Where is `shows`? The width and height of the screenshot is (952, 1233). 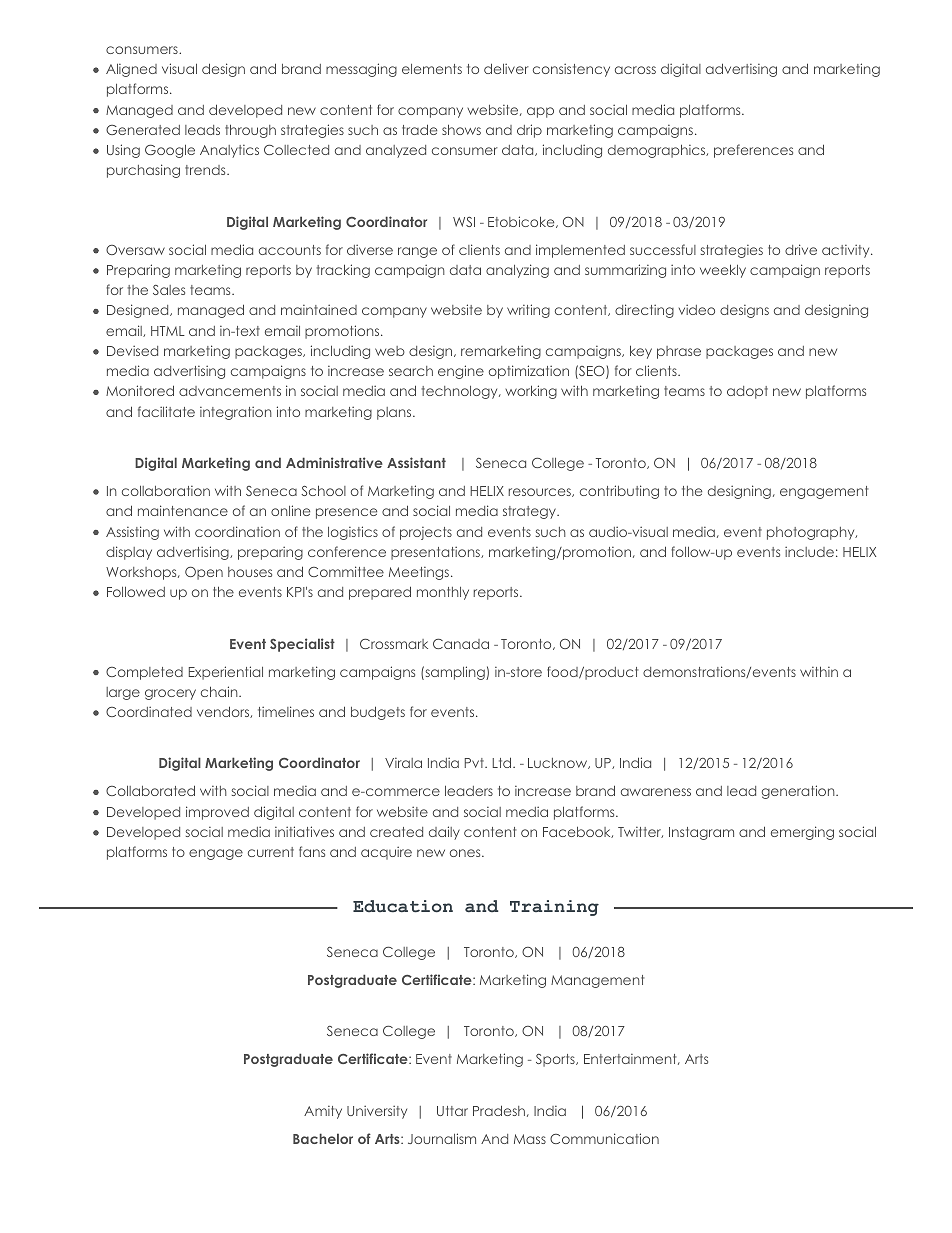
shows is located at coordinates (461, 129).
